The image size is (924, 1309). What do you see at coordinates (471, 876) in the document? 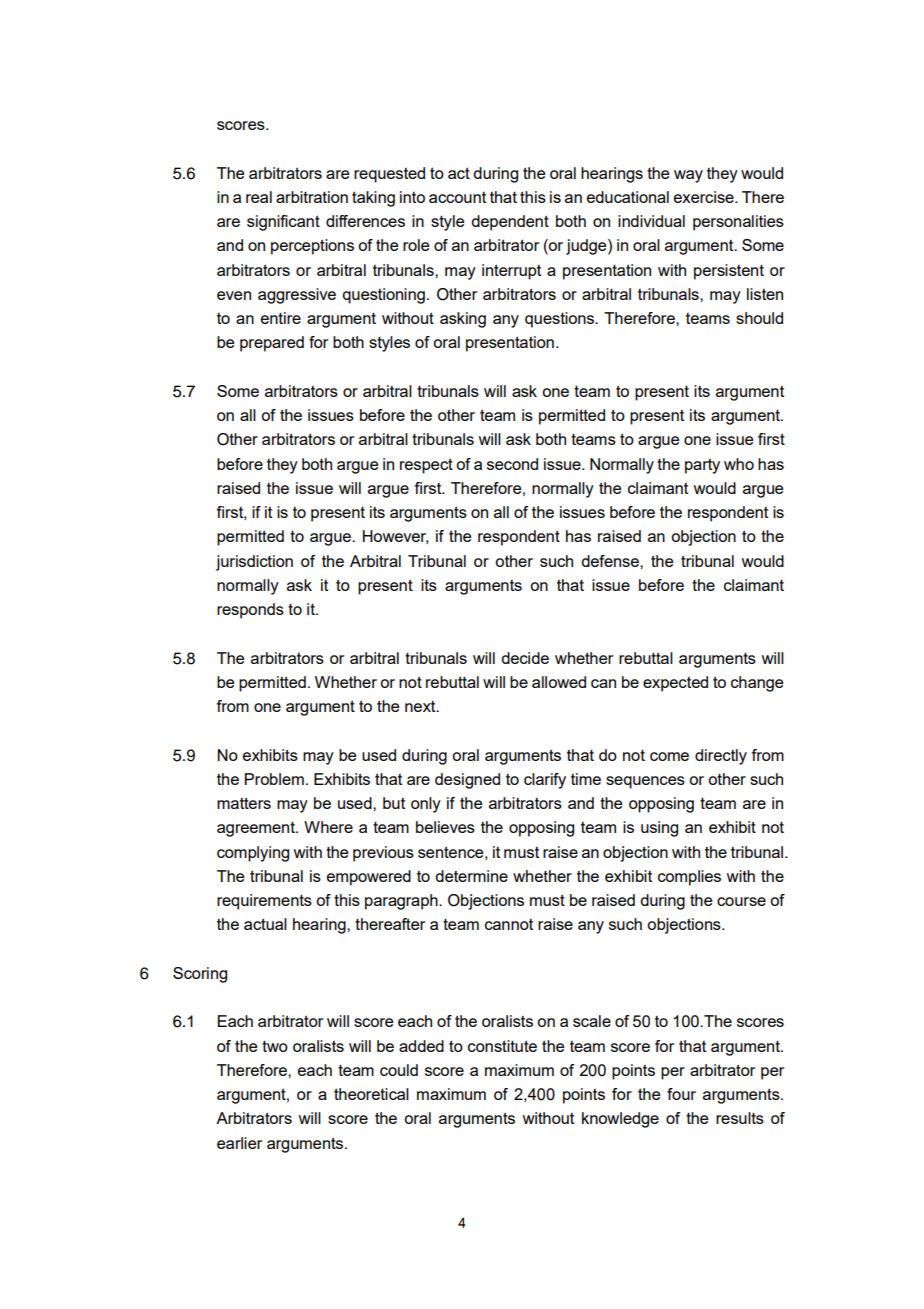
I see `determine` at bounding box center [471, 876].
